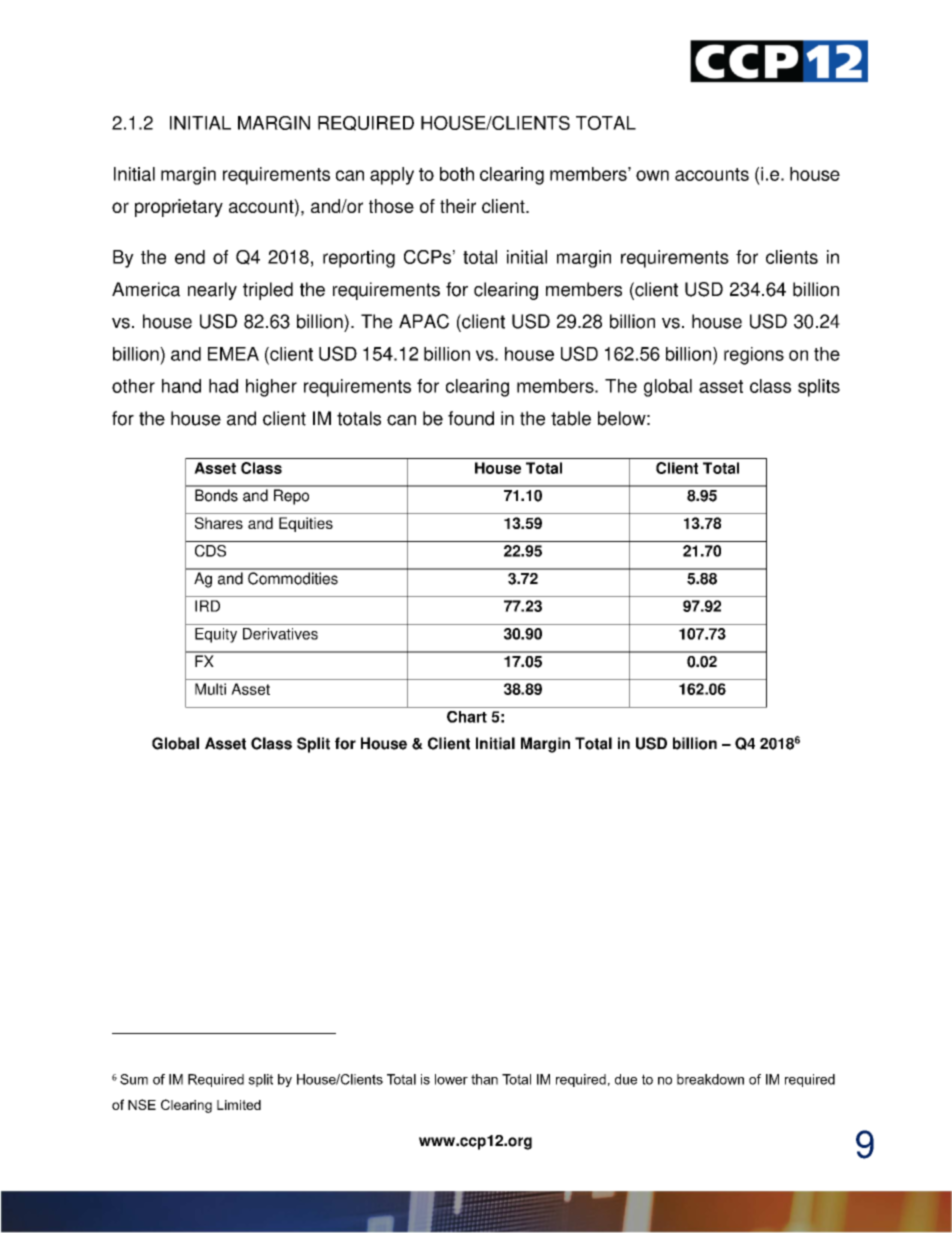 This page has height=1233, width=952. What do you see at coordinates (754, 356) in the page?
I see `regions` at bounding box center [754, 356].
